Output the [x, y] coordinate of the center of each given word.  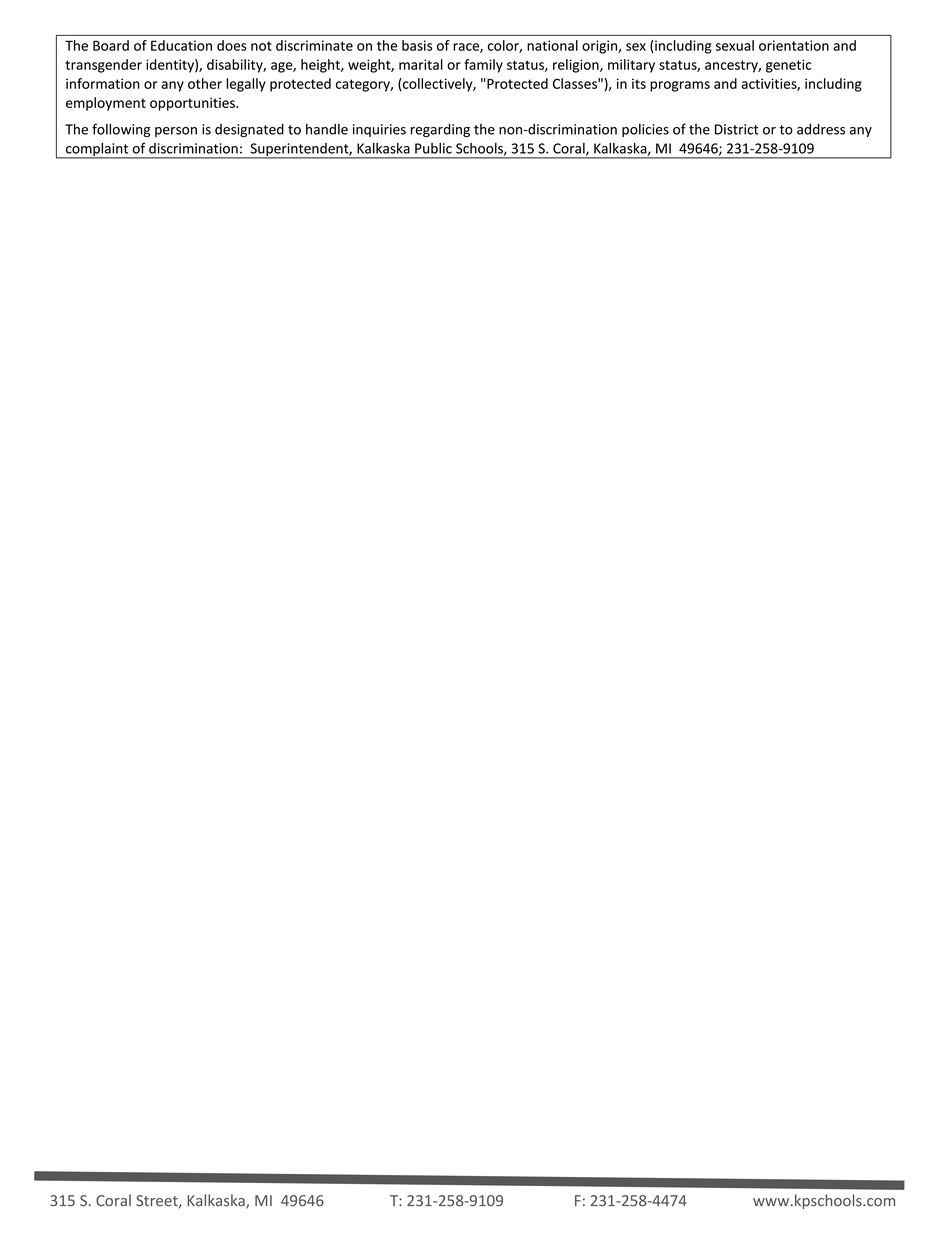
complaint [97, 151]
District [737, 129]
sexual [735, 45]
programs [680, 86]
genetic [789, 66]
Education [181, 45]
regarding [440, 130]
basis [417, 45]
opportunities [193, 104]
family [483, 66]
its [639, 83]
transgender [103, 66]
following [121, 130]
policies [645, 130]
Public [433, 148]
